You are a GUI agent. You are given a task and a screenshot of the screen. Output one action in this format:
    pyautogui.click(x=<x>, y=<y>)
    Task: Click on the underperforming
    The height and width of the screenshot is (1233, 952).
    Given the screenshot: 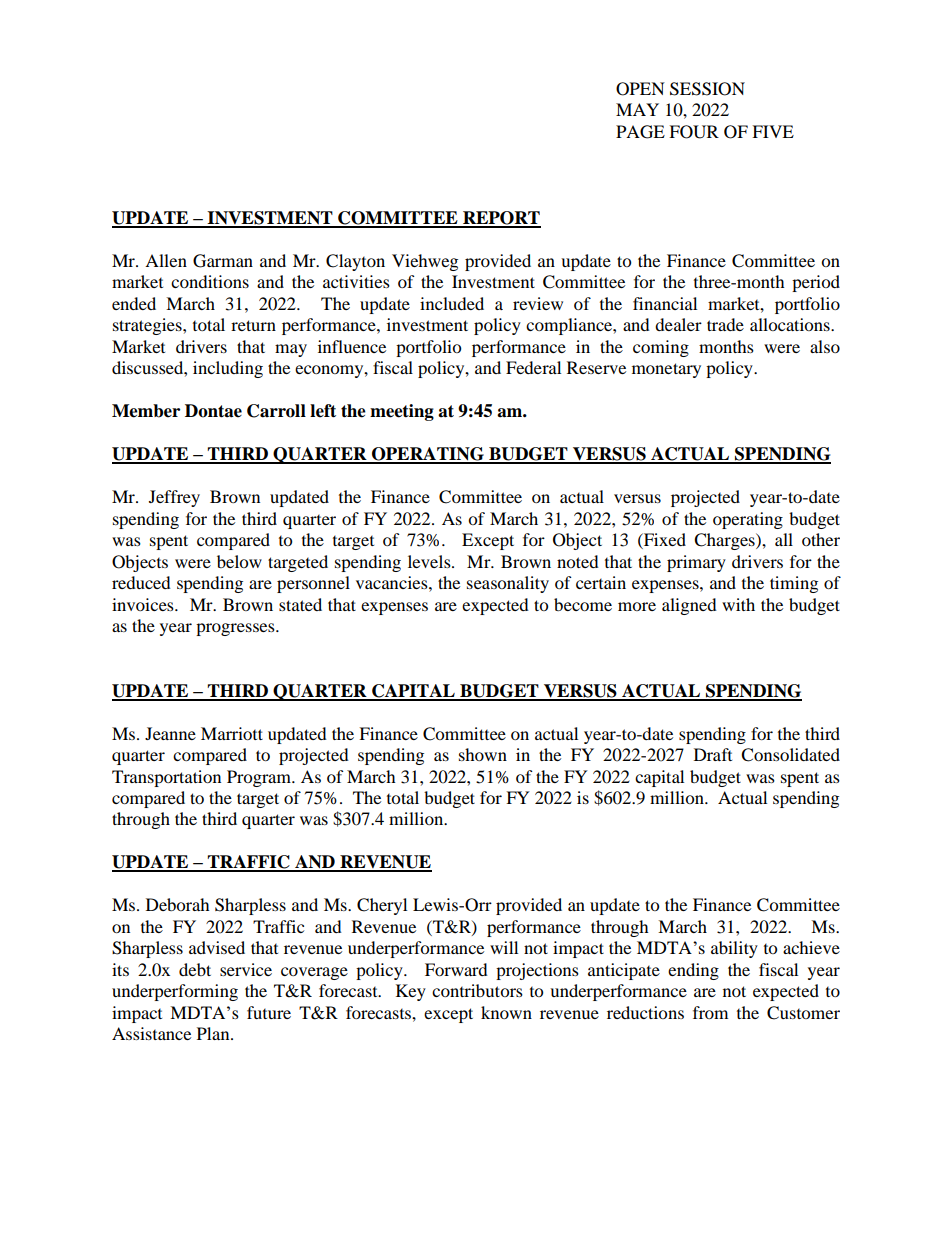 What is the action you would take?
    pyautogui.click(x=175, y=992)
